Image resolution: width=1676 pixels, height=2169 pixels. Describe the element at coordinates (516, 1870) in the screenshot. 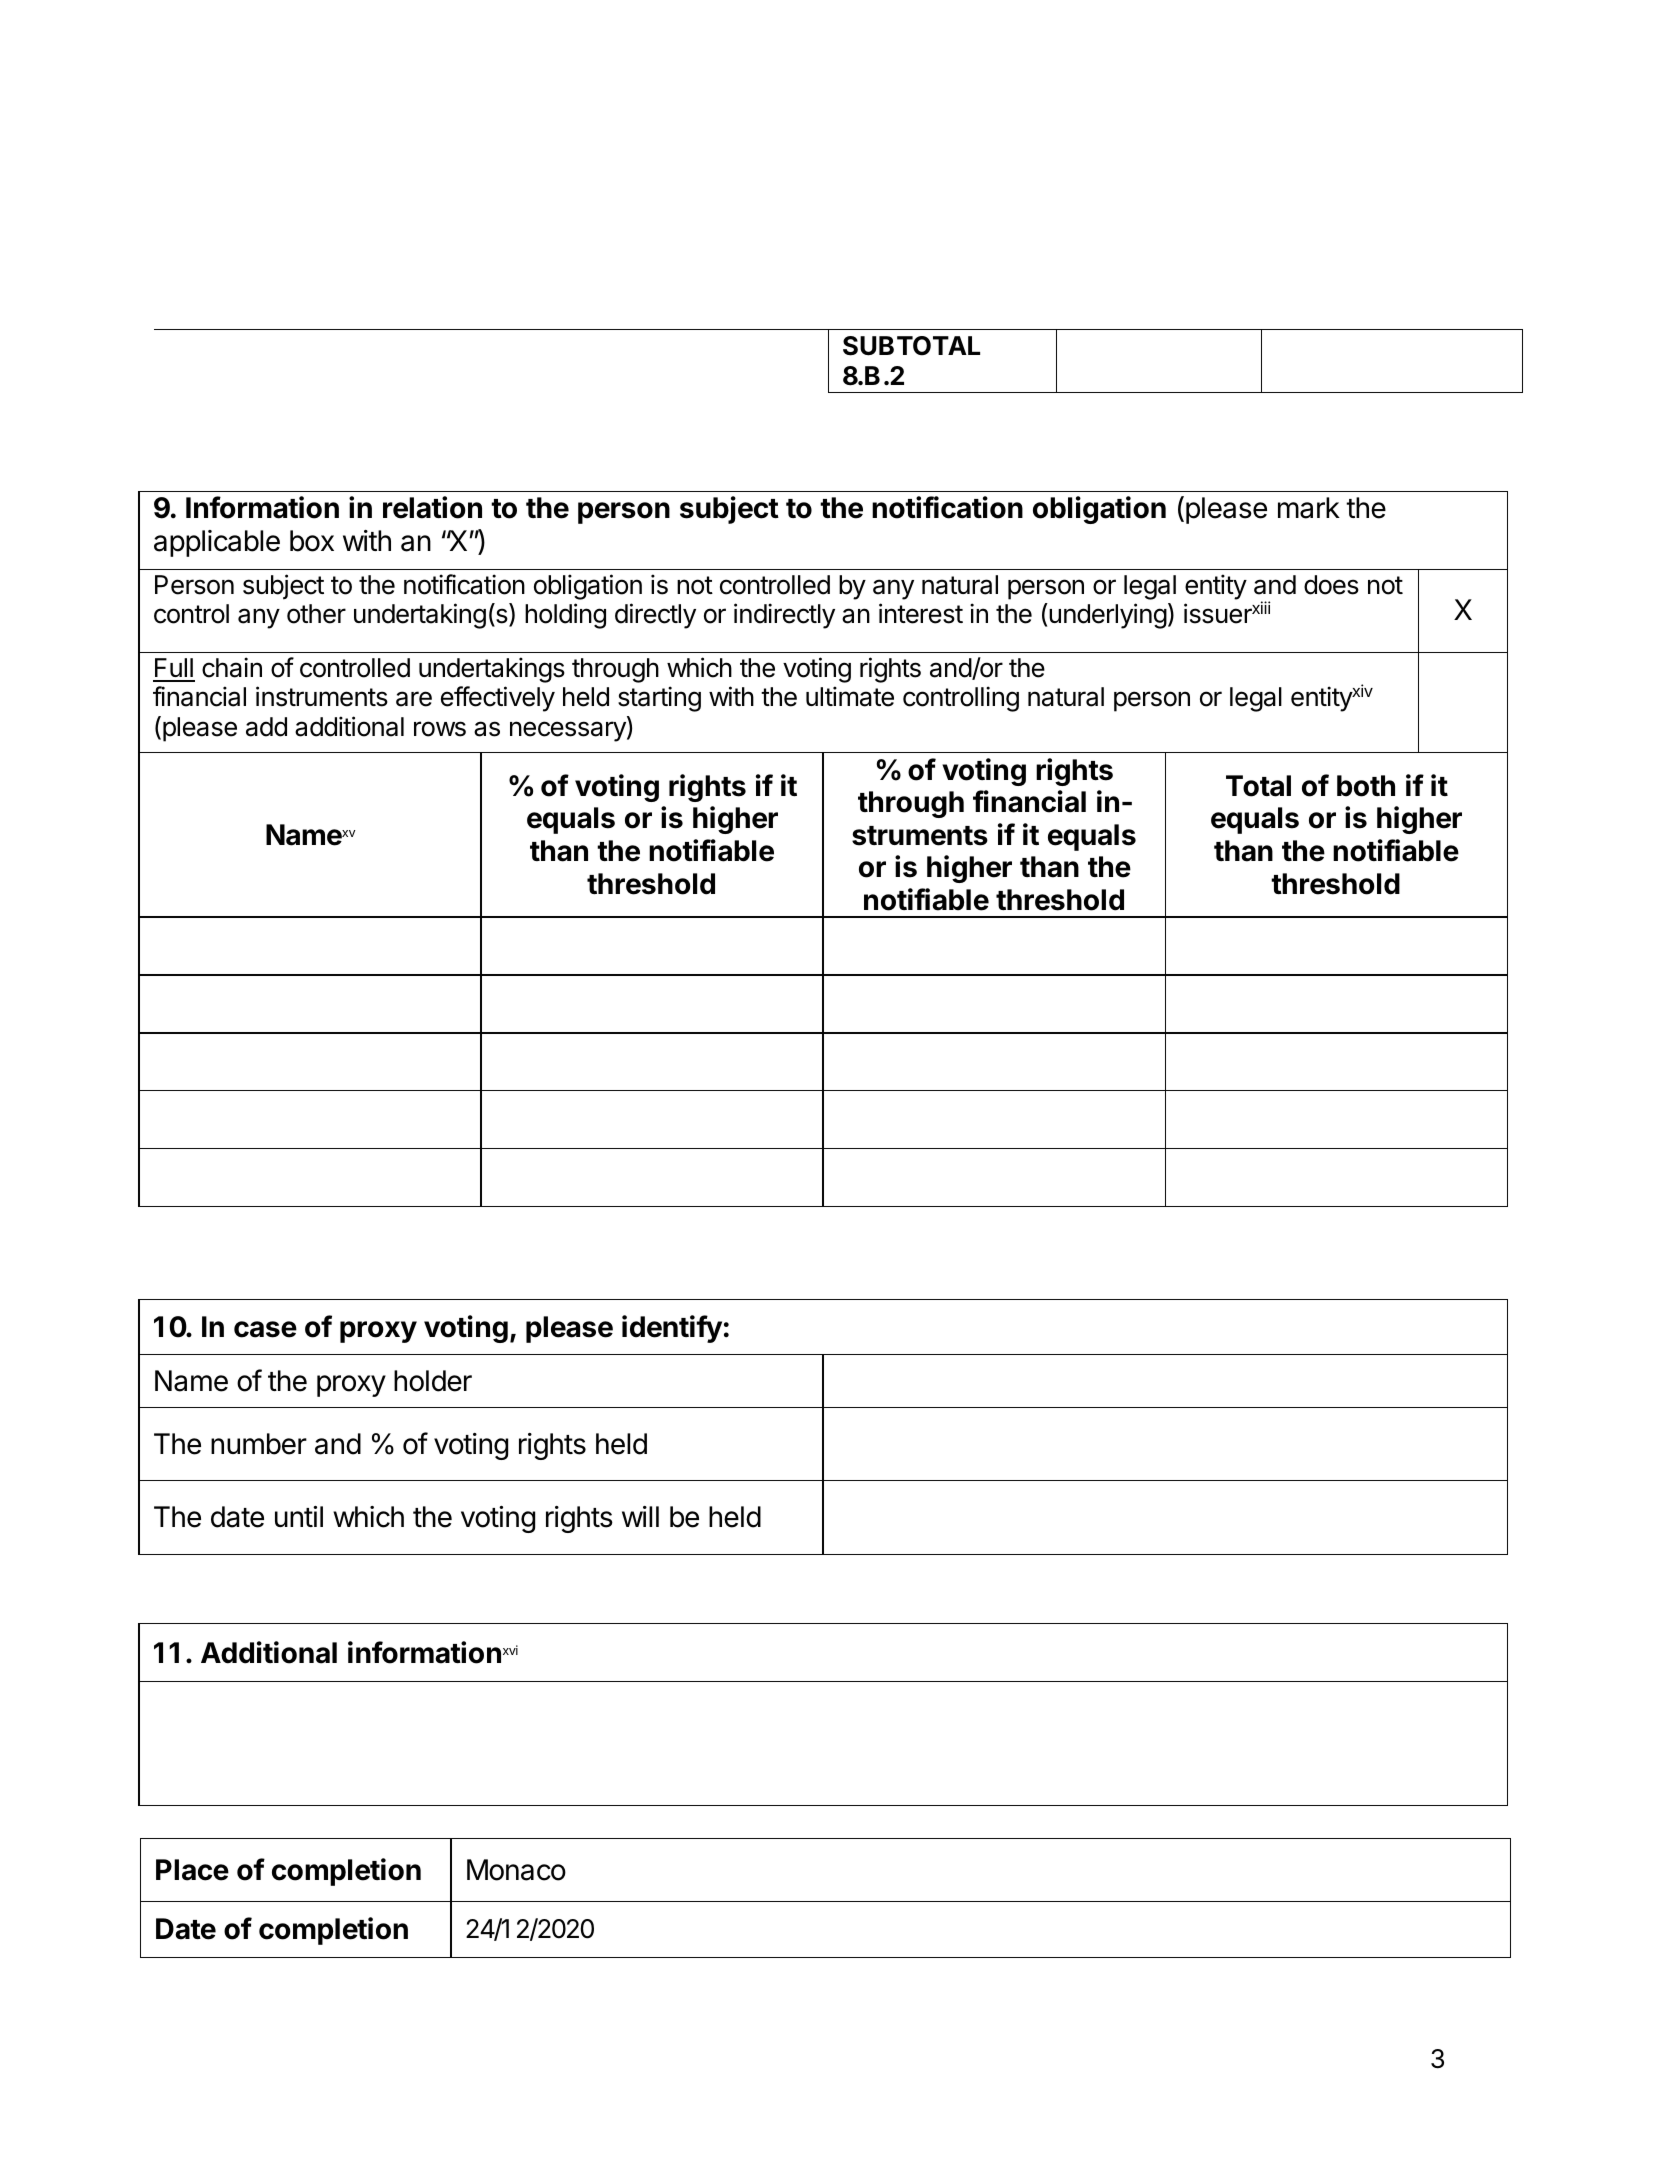

I see `Monaco` at that location.
